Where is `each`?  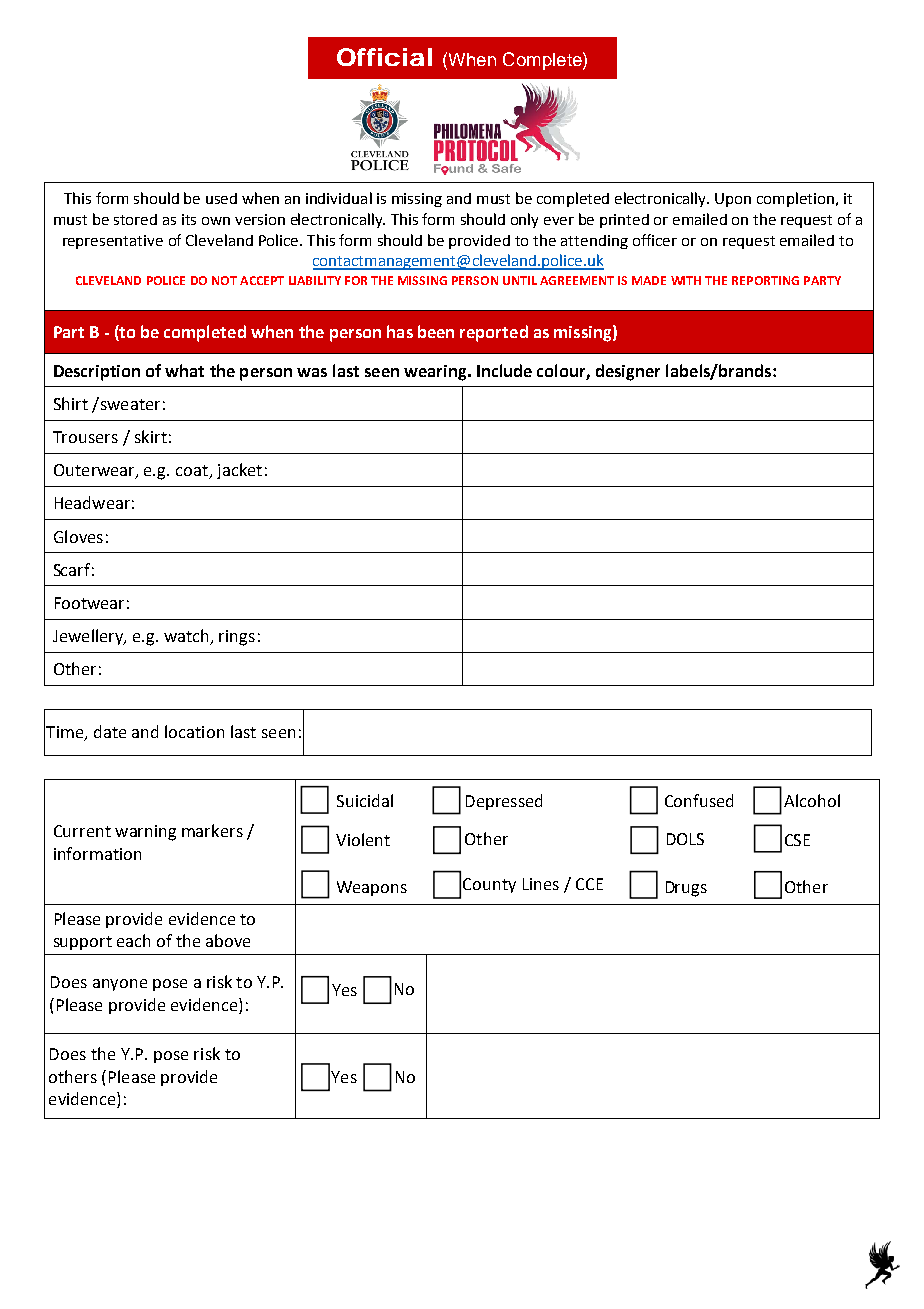 each is located at coordinates (133, 940).
